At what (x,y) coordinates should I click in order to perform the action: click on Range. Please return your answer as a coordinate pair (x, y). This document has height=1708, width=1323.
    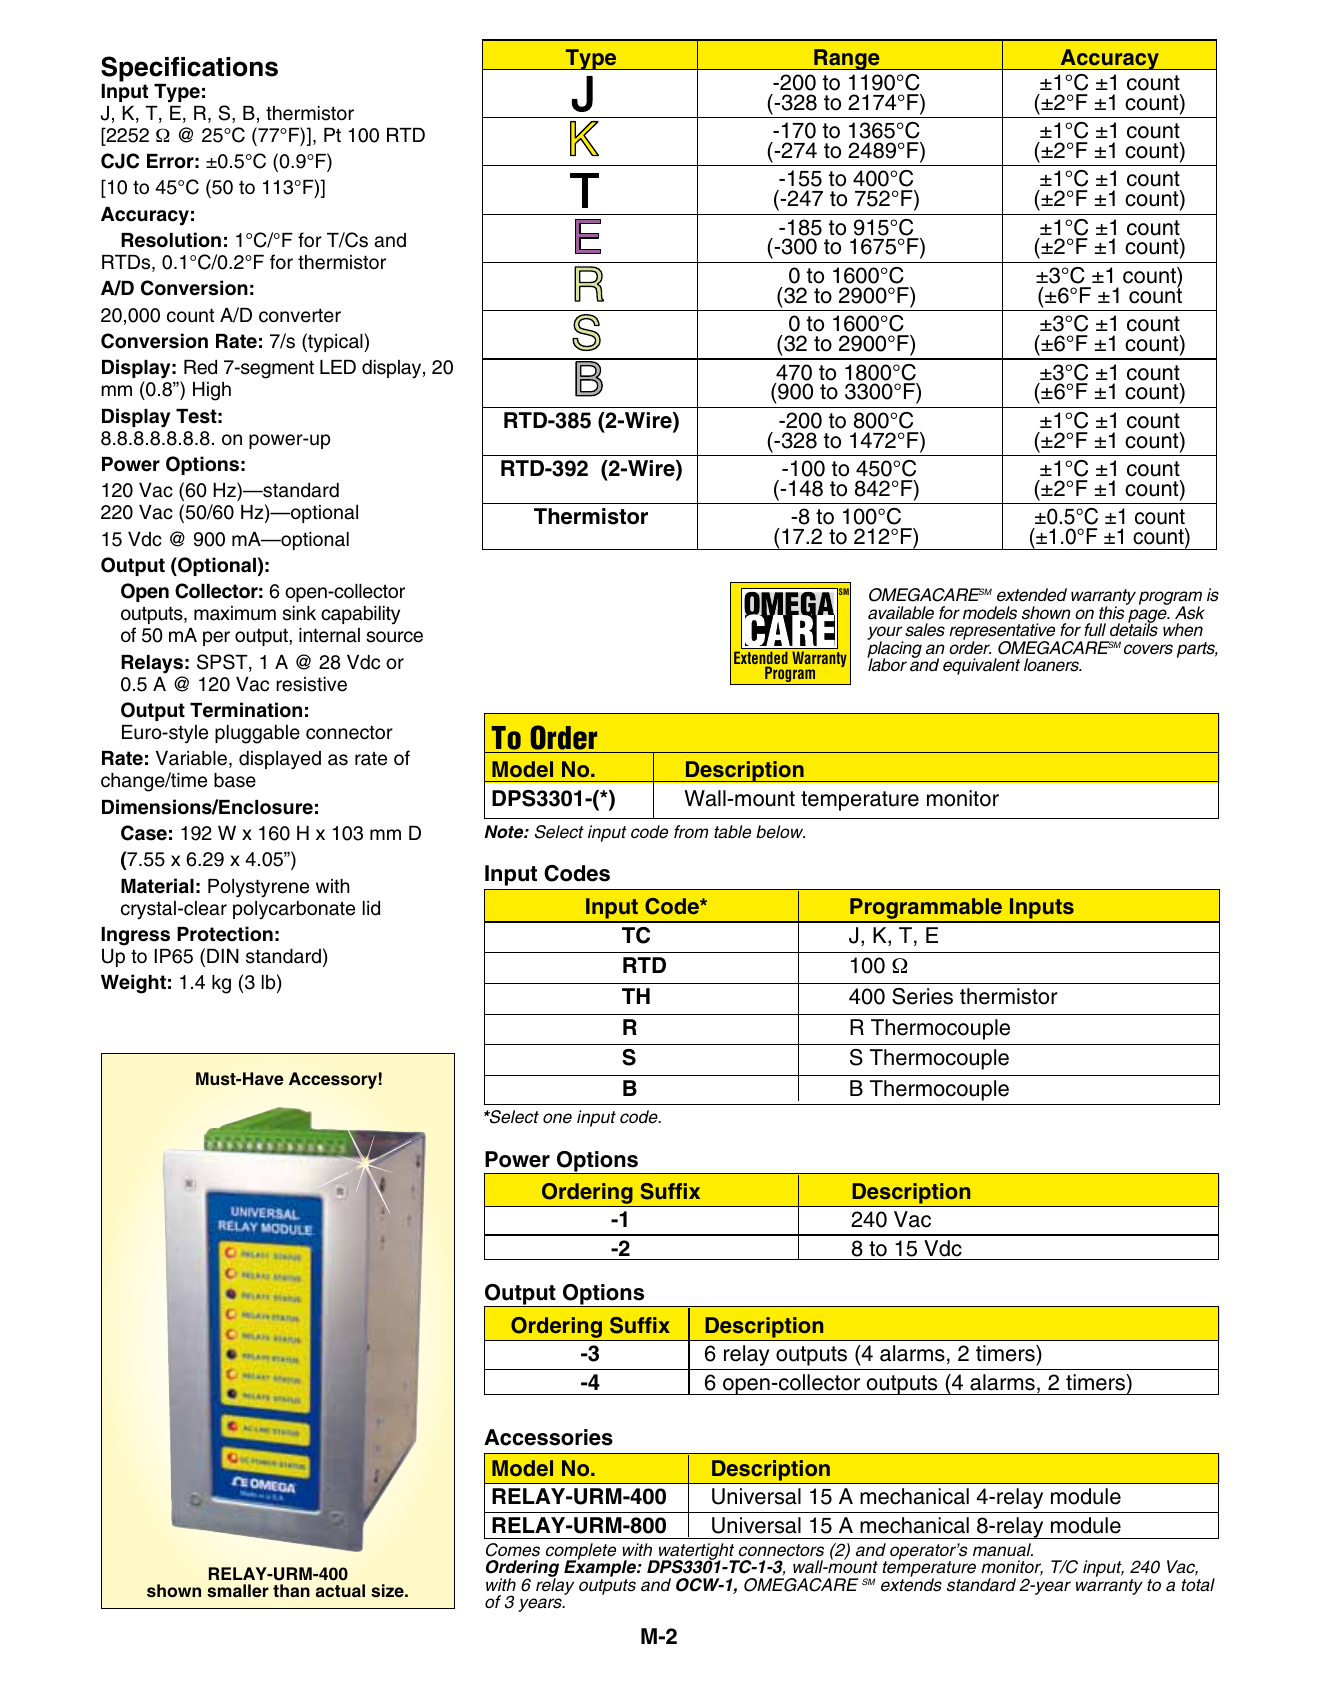
    Looking at the image, I should click on (847, 59).
